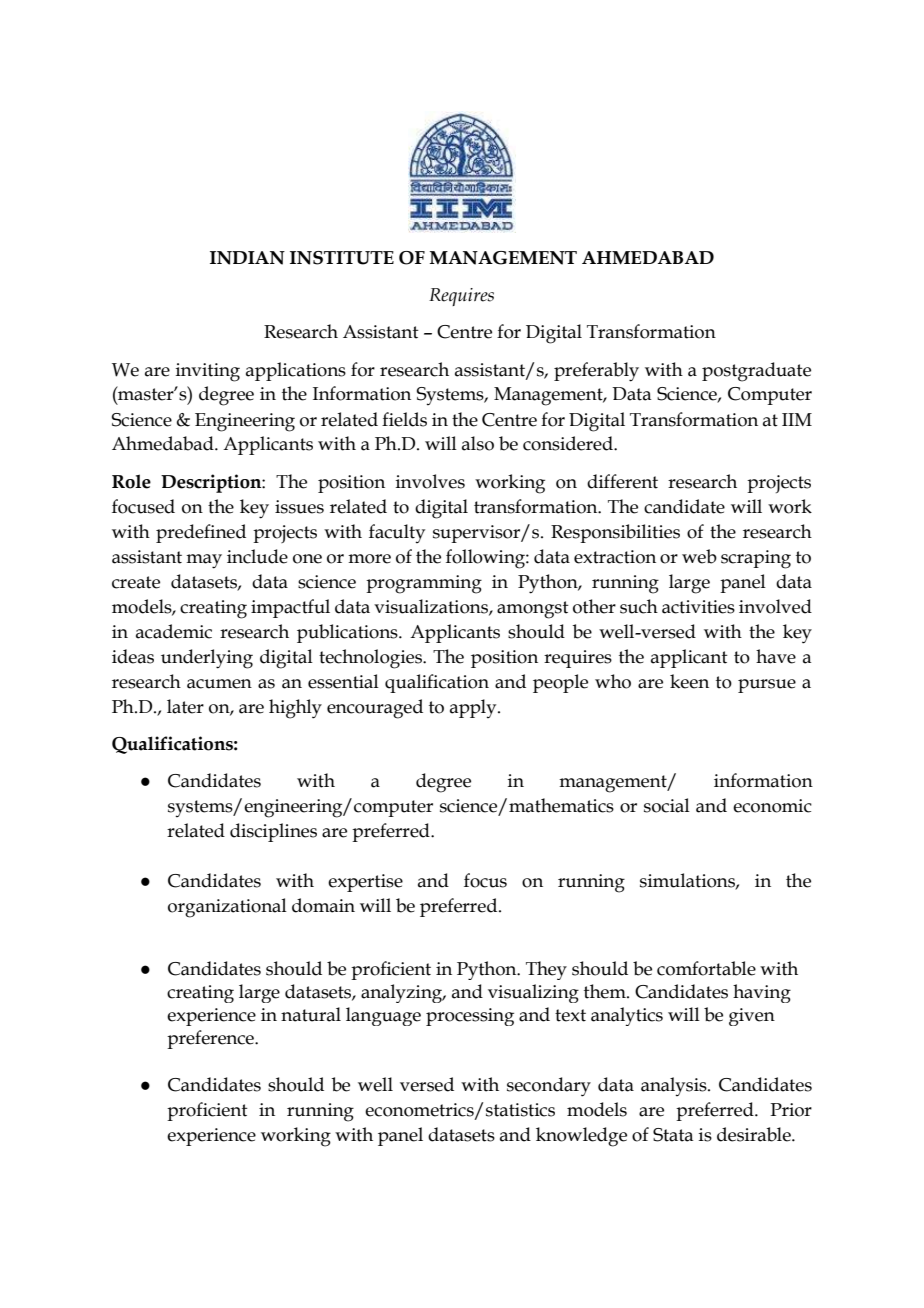  What do you see at coordinates (549, 1087) in the document?
I see `secondary` at bounding box center [549, 1087].
